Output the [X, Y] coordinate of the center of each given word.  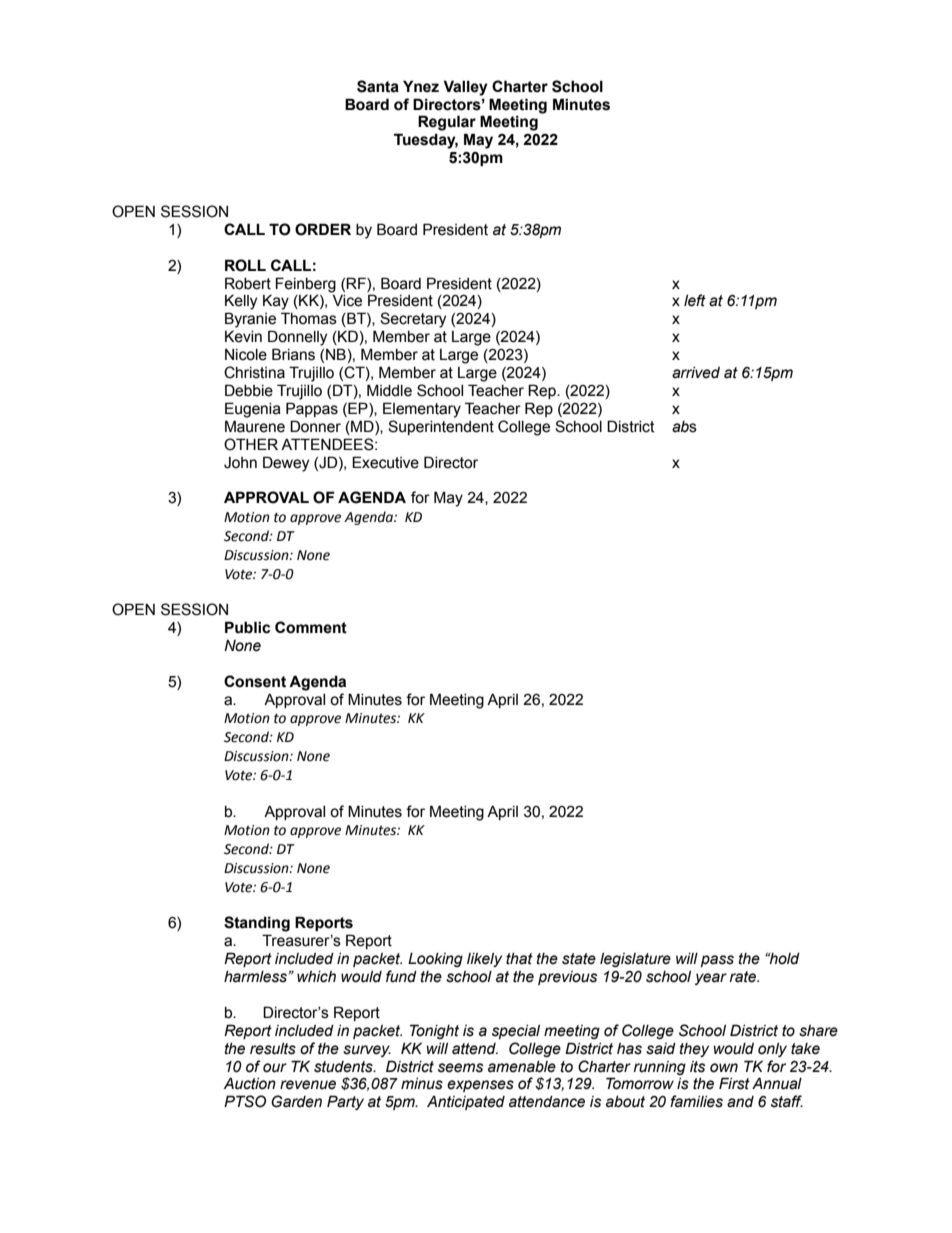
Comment [311, 627]
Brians [293, 354]
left [695, 300]
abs [684, 427]
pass [717, 961]
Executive [385, 462]
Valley [465, 88]
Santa [378, 86]
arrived [696, 373]
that [519, 959]
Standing [257, 924]
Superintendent [441, 427]
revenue [308, 1085]
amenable [522, 1067]
